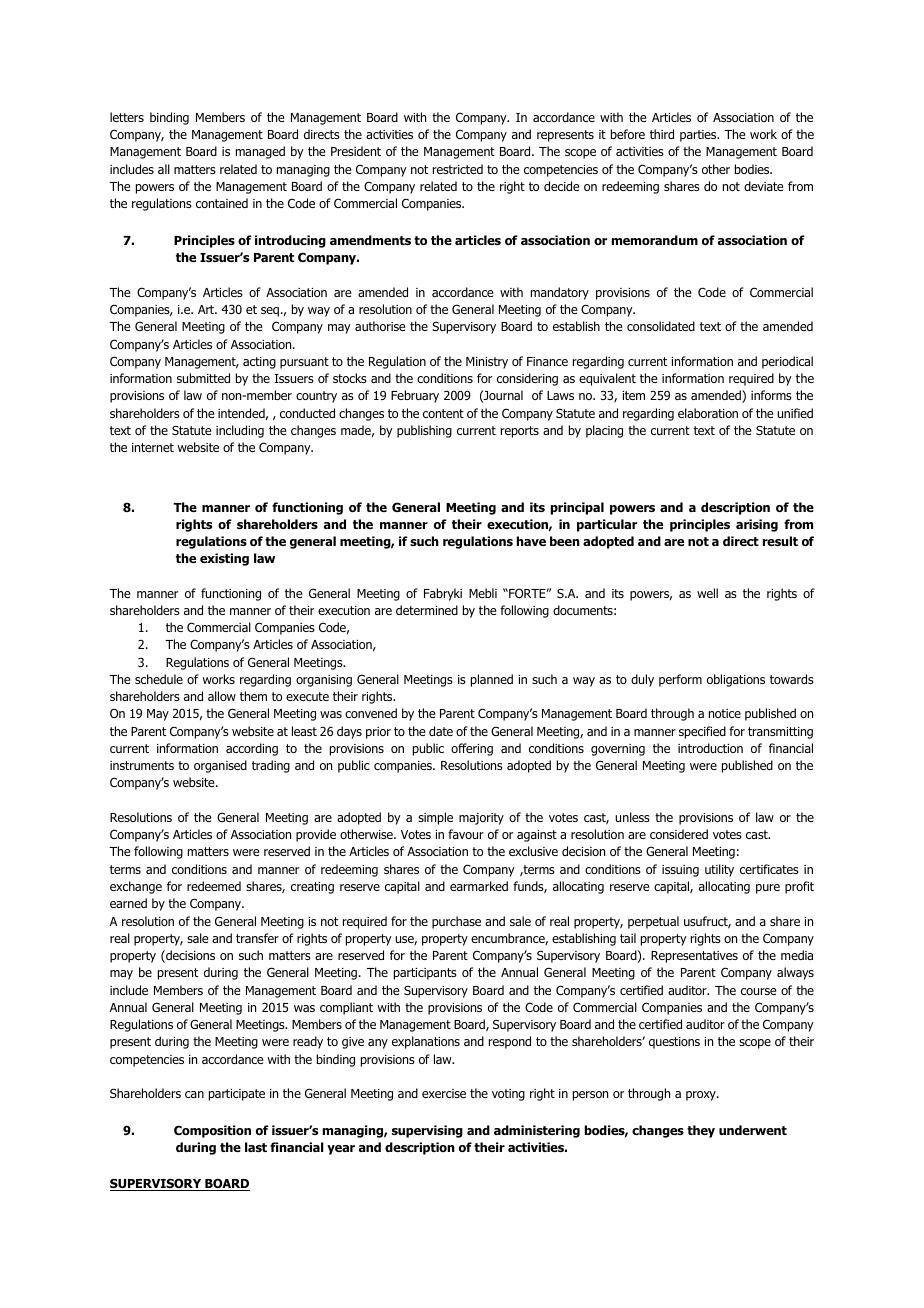 This screenshot has width=924, height=1308. Describe the element at coordinates (444, 1093) in the screenshot. I see `exercise` at that location.
